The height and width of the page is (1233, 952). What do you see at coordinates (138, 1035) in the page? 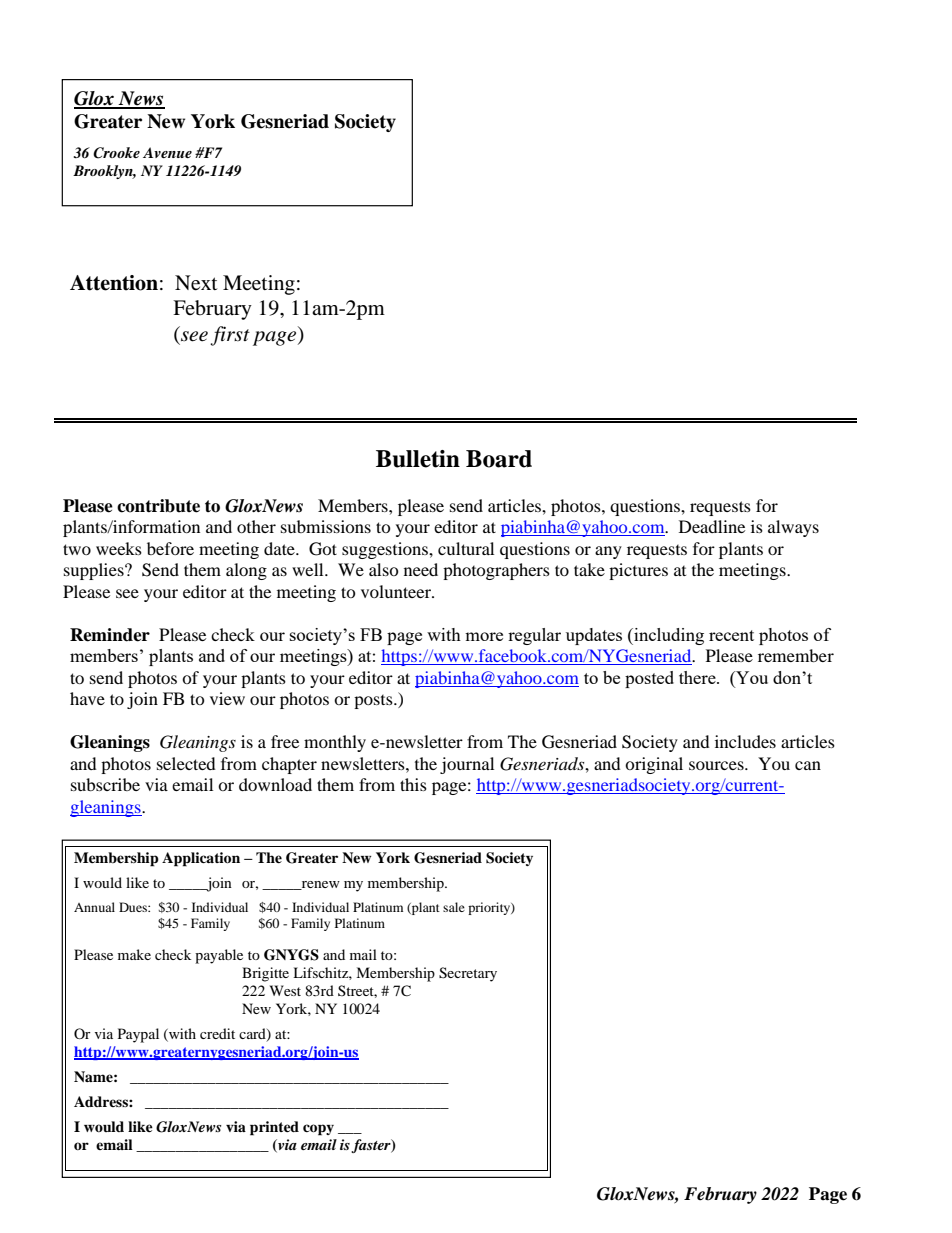
I see `Paypal` at bounding box center [138, 1035].
